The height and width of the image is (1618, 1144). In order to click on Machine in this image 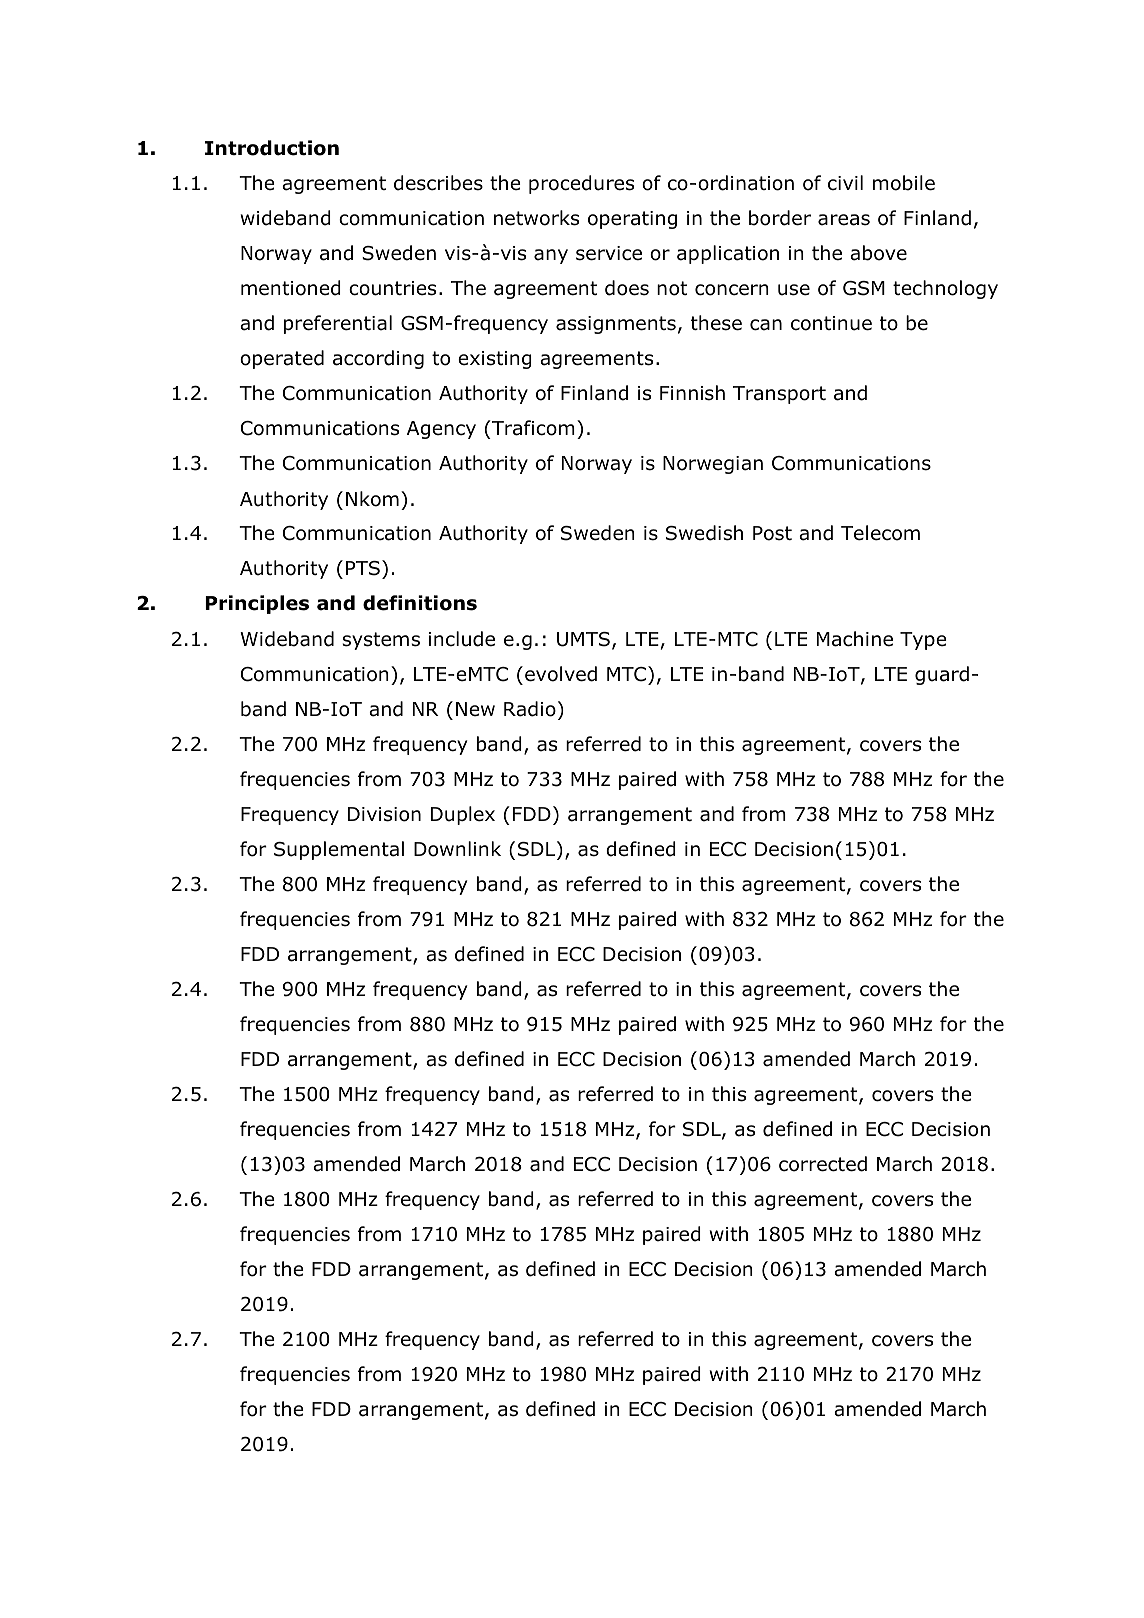, I will do `click(855, 639)`.
